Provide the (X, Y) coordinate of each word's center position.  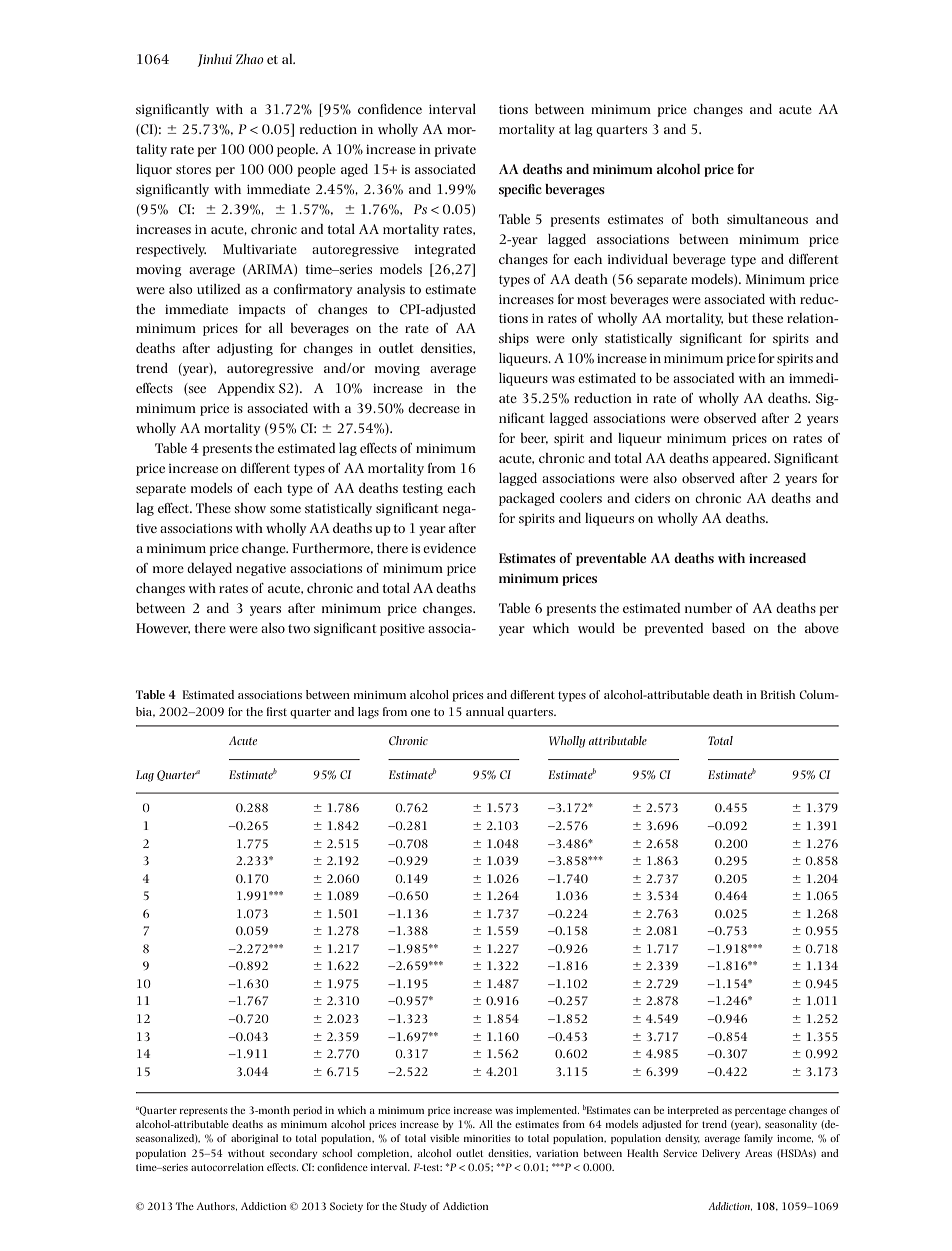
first (277, 711)
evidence (449, 548)
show (250, 508)
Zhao (250, 59)
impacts (262, 311)
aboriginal (254, 1139)
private (455, 151)
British (778, 694)
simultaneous (767, 219)
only (585, 339)
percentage (760, 1111)
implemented (547, 1111)
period (307, 1111)
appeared (740, 459)
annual (485, 711)
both (705, 219)
